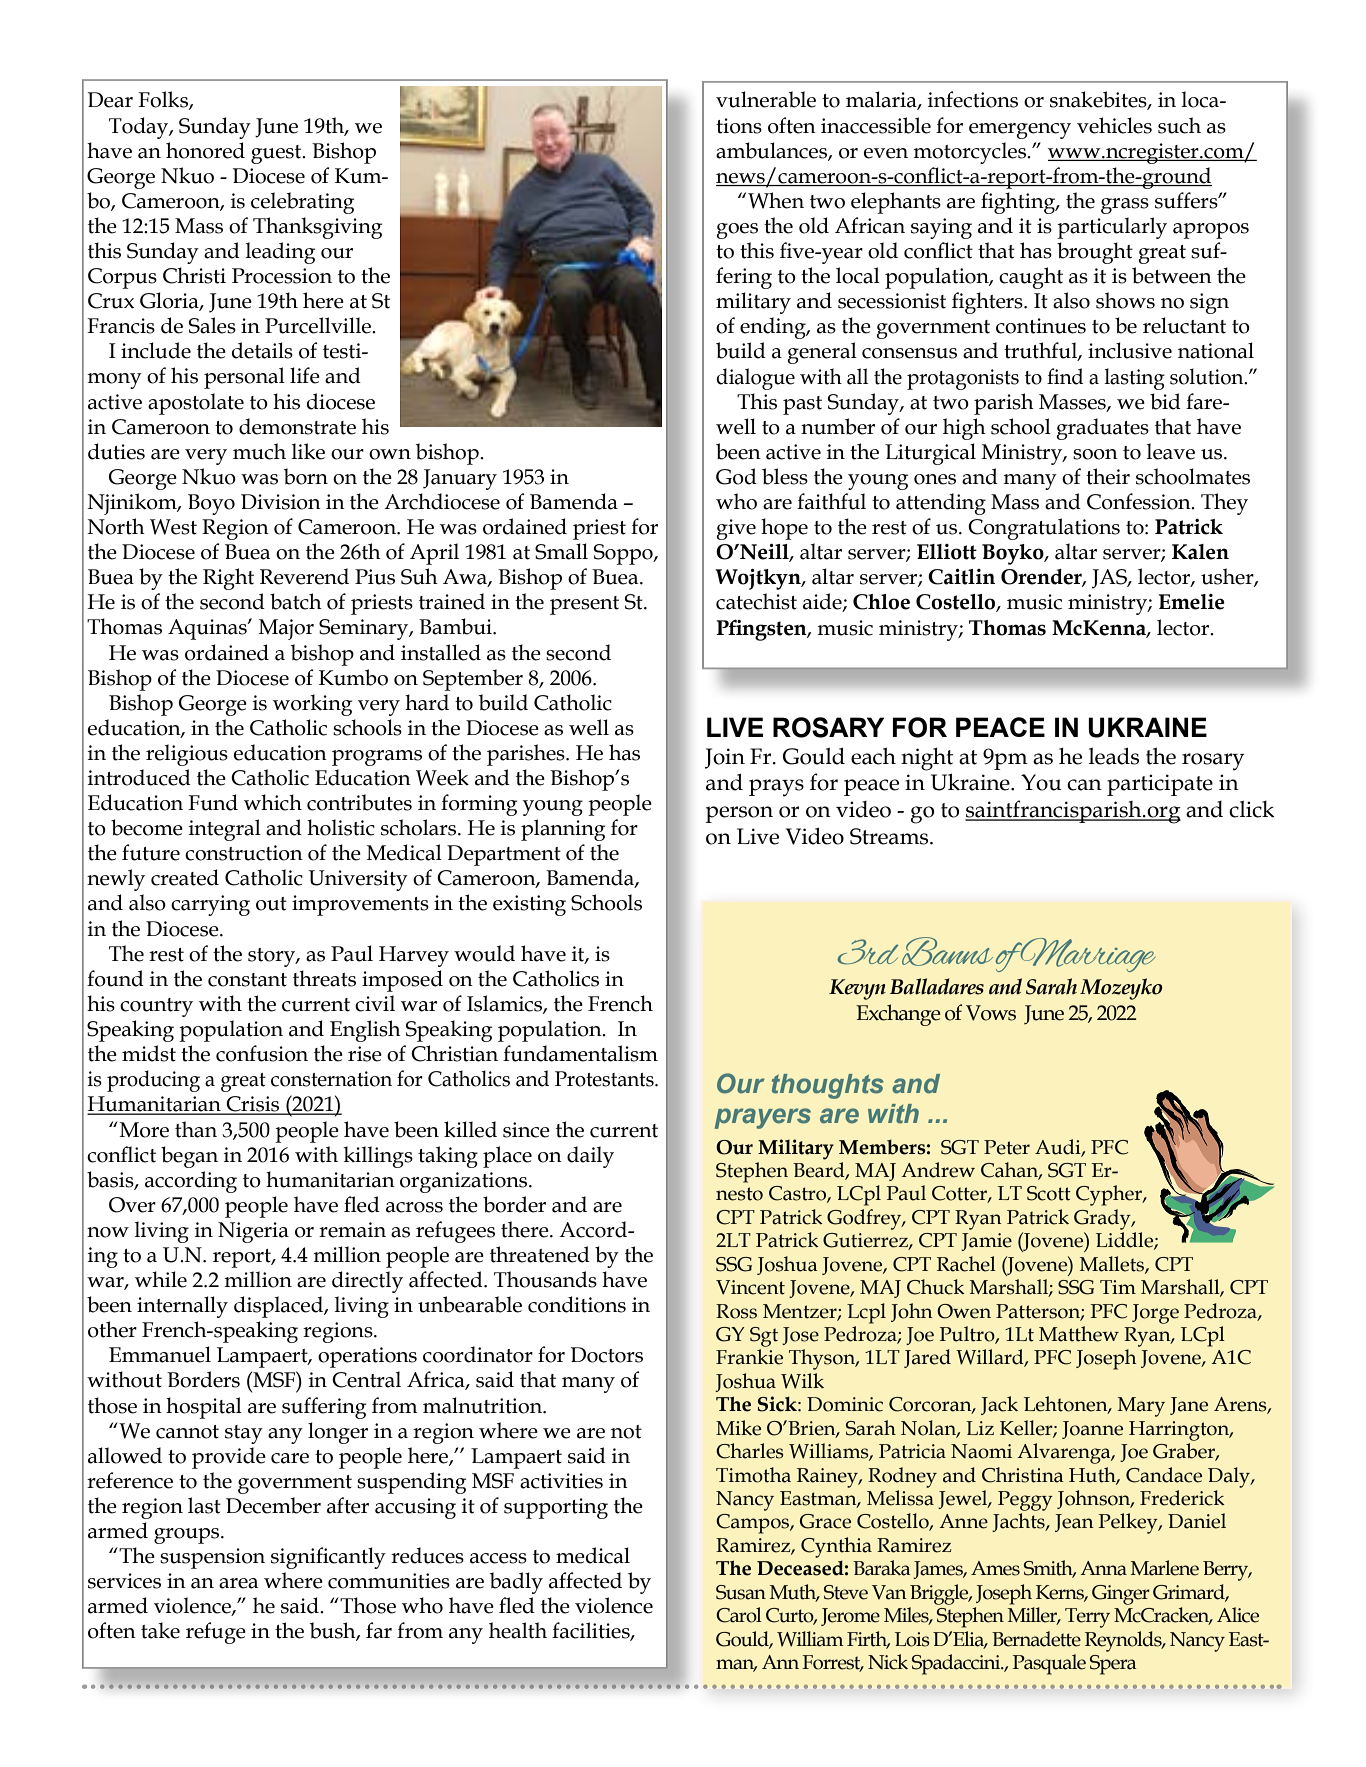 The height and width of the document is (1767, 1366). Describe the element at coordinates (739, 1615) in the document. I see `Carol` at that location.
